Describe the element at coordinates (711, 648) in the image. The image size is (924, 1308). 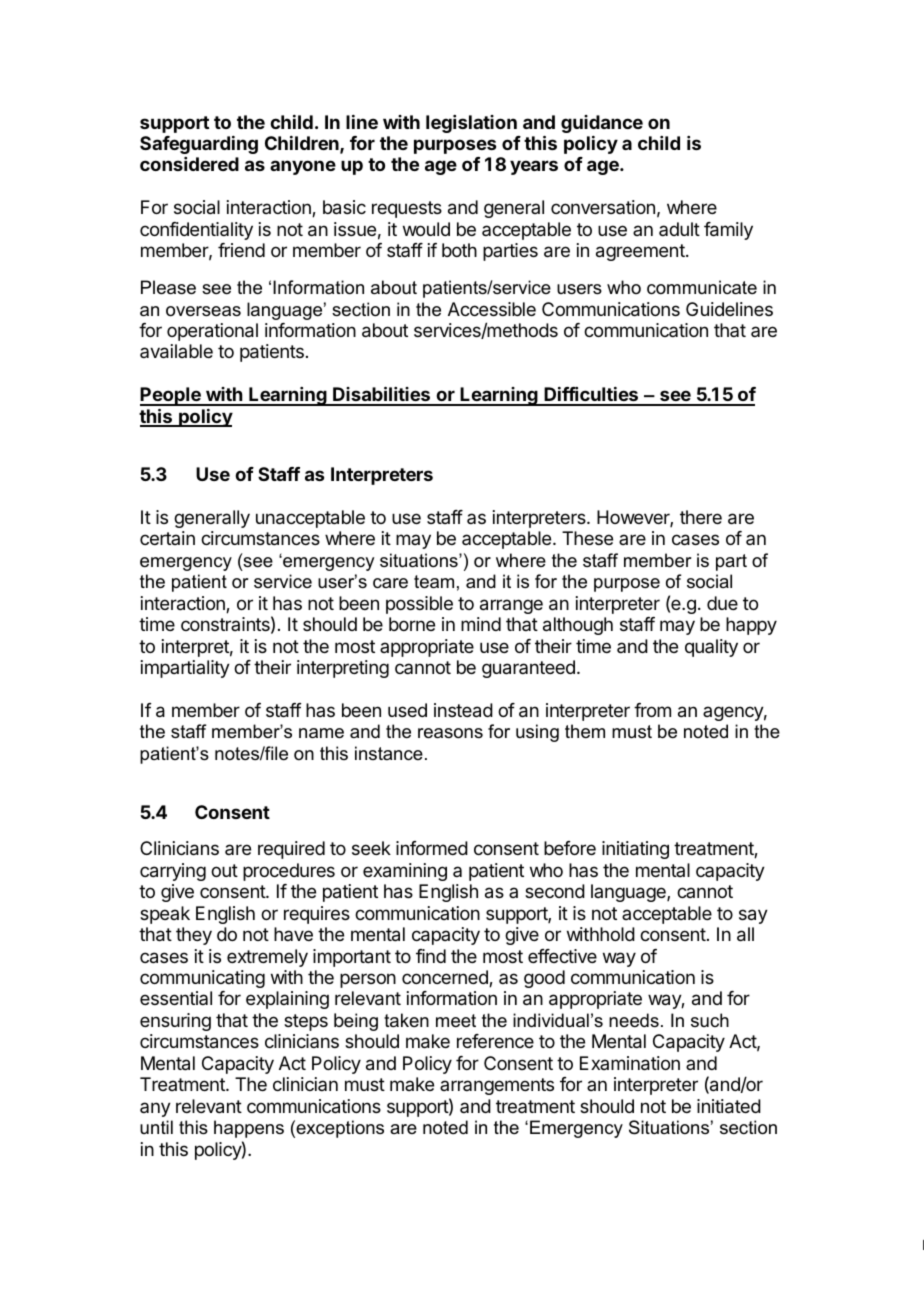
I see `quality` at that location.
